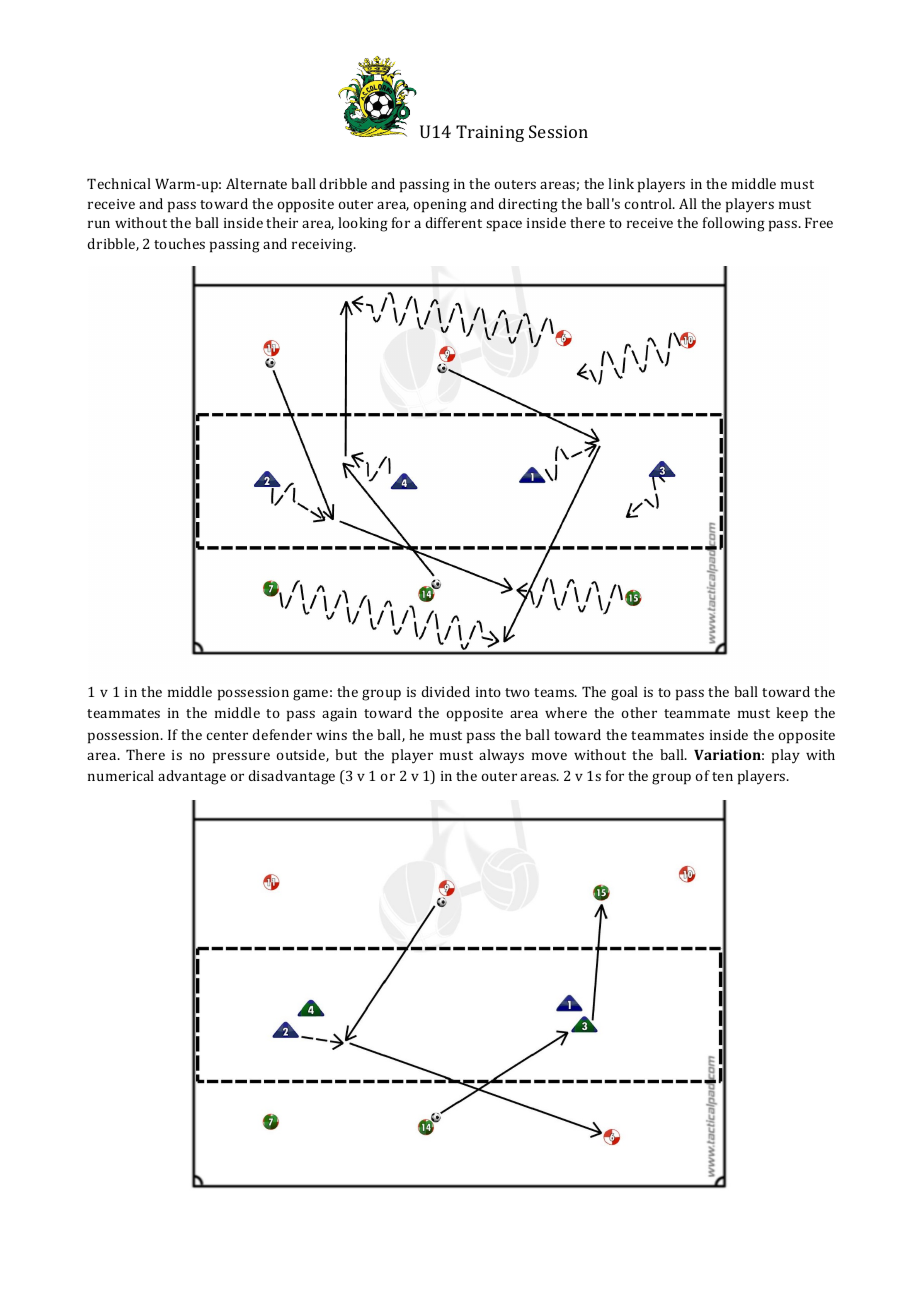 The height and width of the screenshot is (1308, 924). What do you see at coordinates (624, 693) in the screenshot?
I see `goal` at bounding box center [624, 693].
